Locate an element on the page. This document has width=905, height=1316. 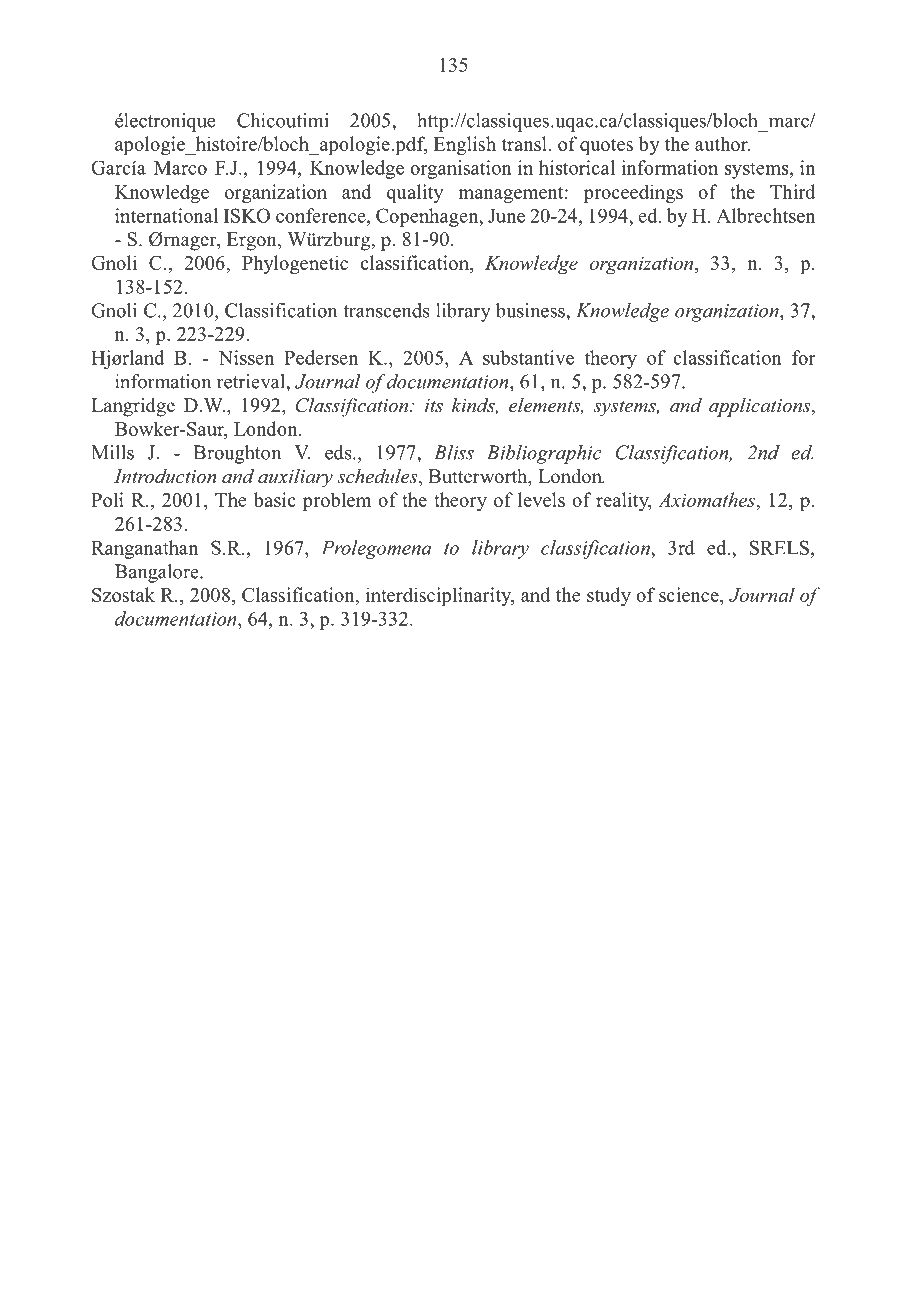
retrieval is located at coordinates (252, 381).
